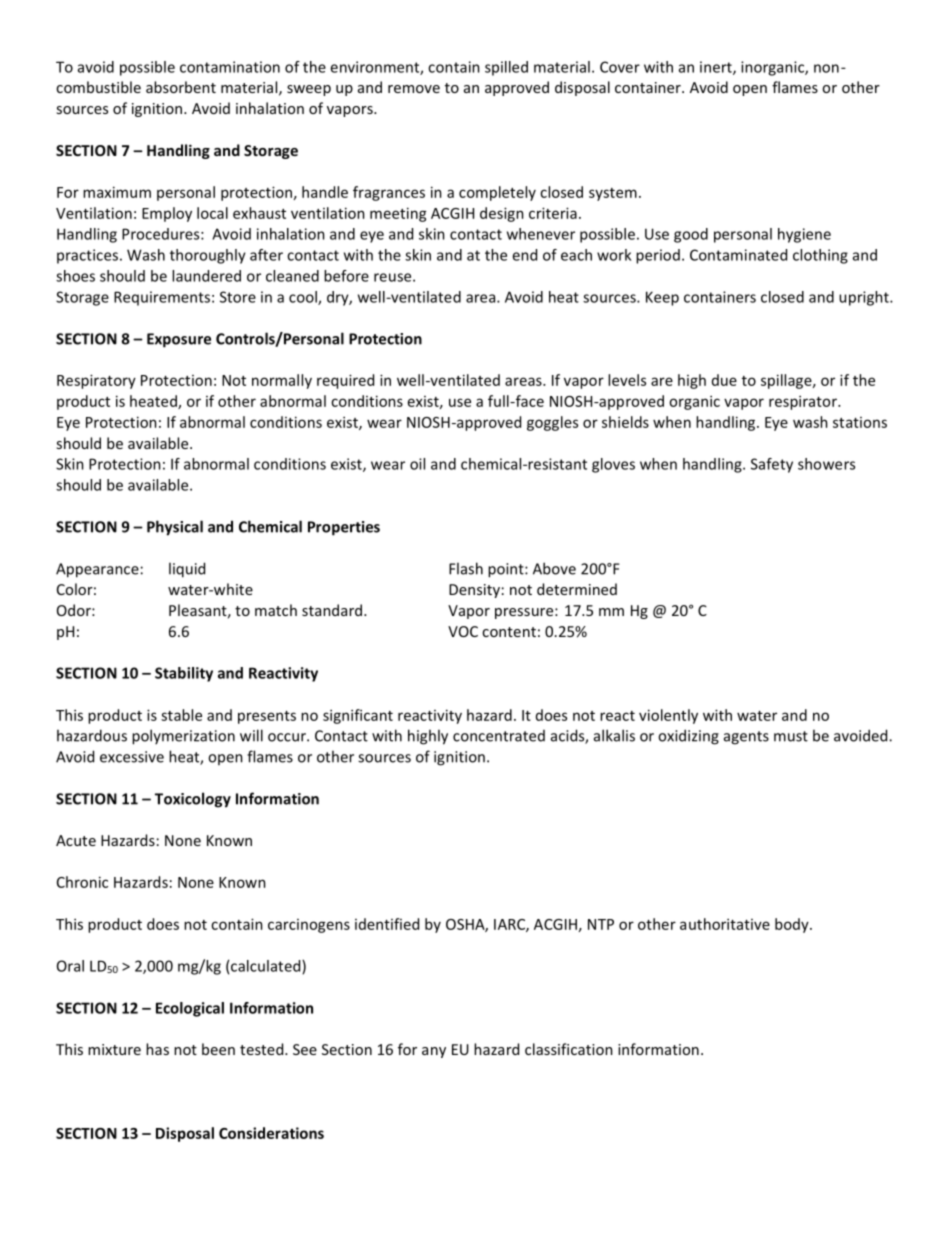 The width and height of the screenshot is (952, 1233). Describe the element at coordinates (157, 1049) in the screenshot. I see `has` at that location.
